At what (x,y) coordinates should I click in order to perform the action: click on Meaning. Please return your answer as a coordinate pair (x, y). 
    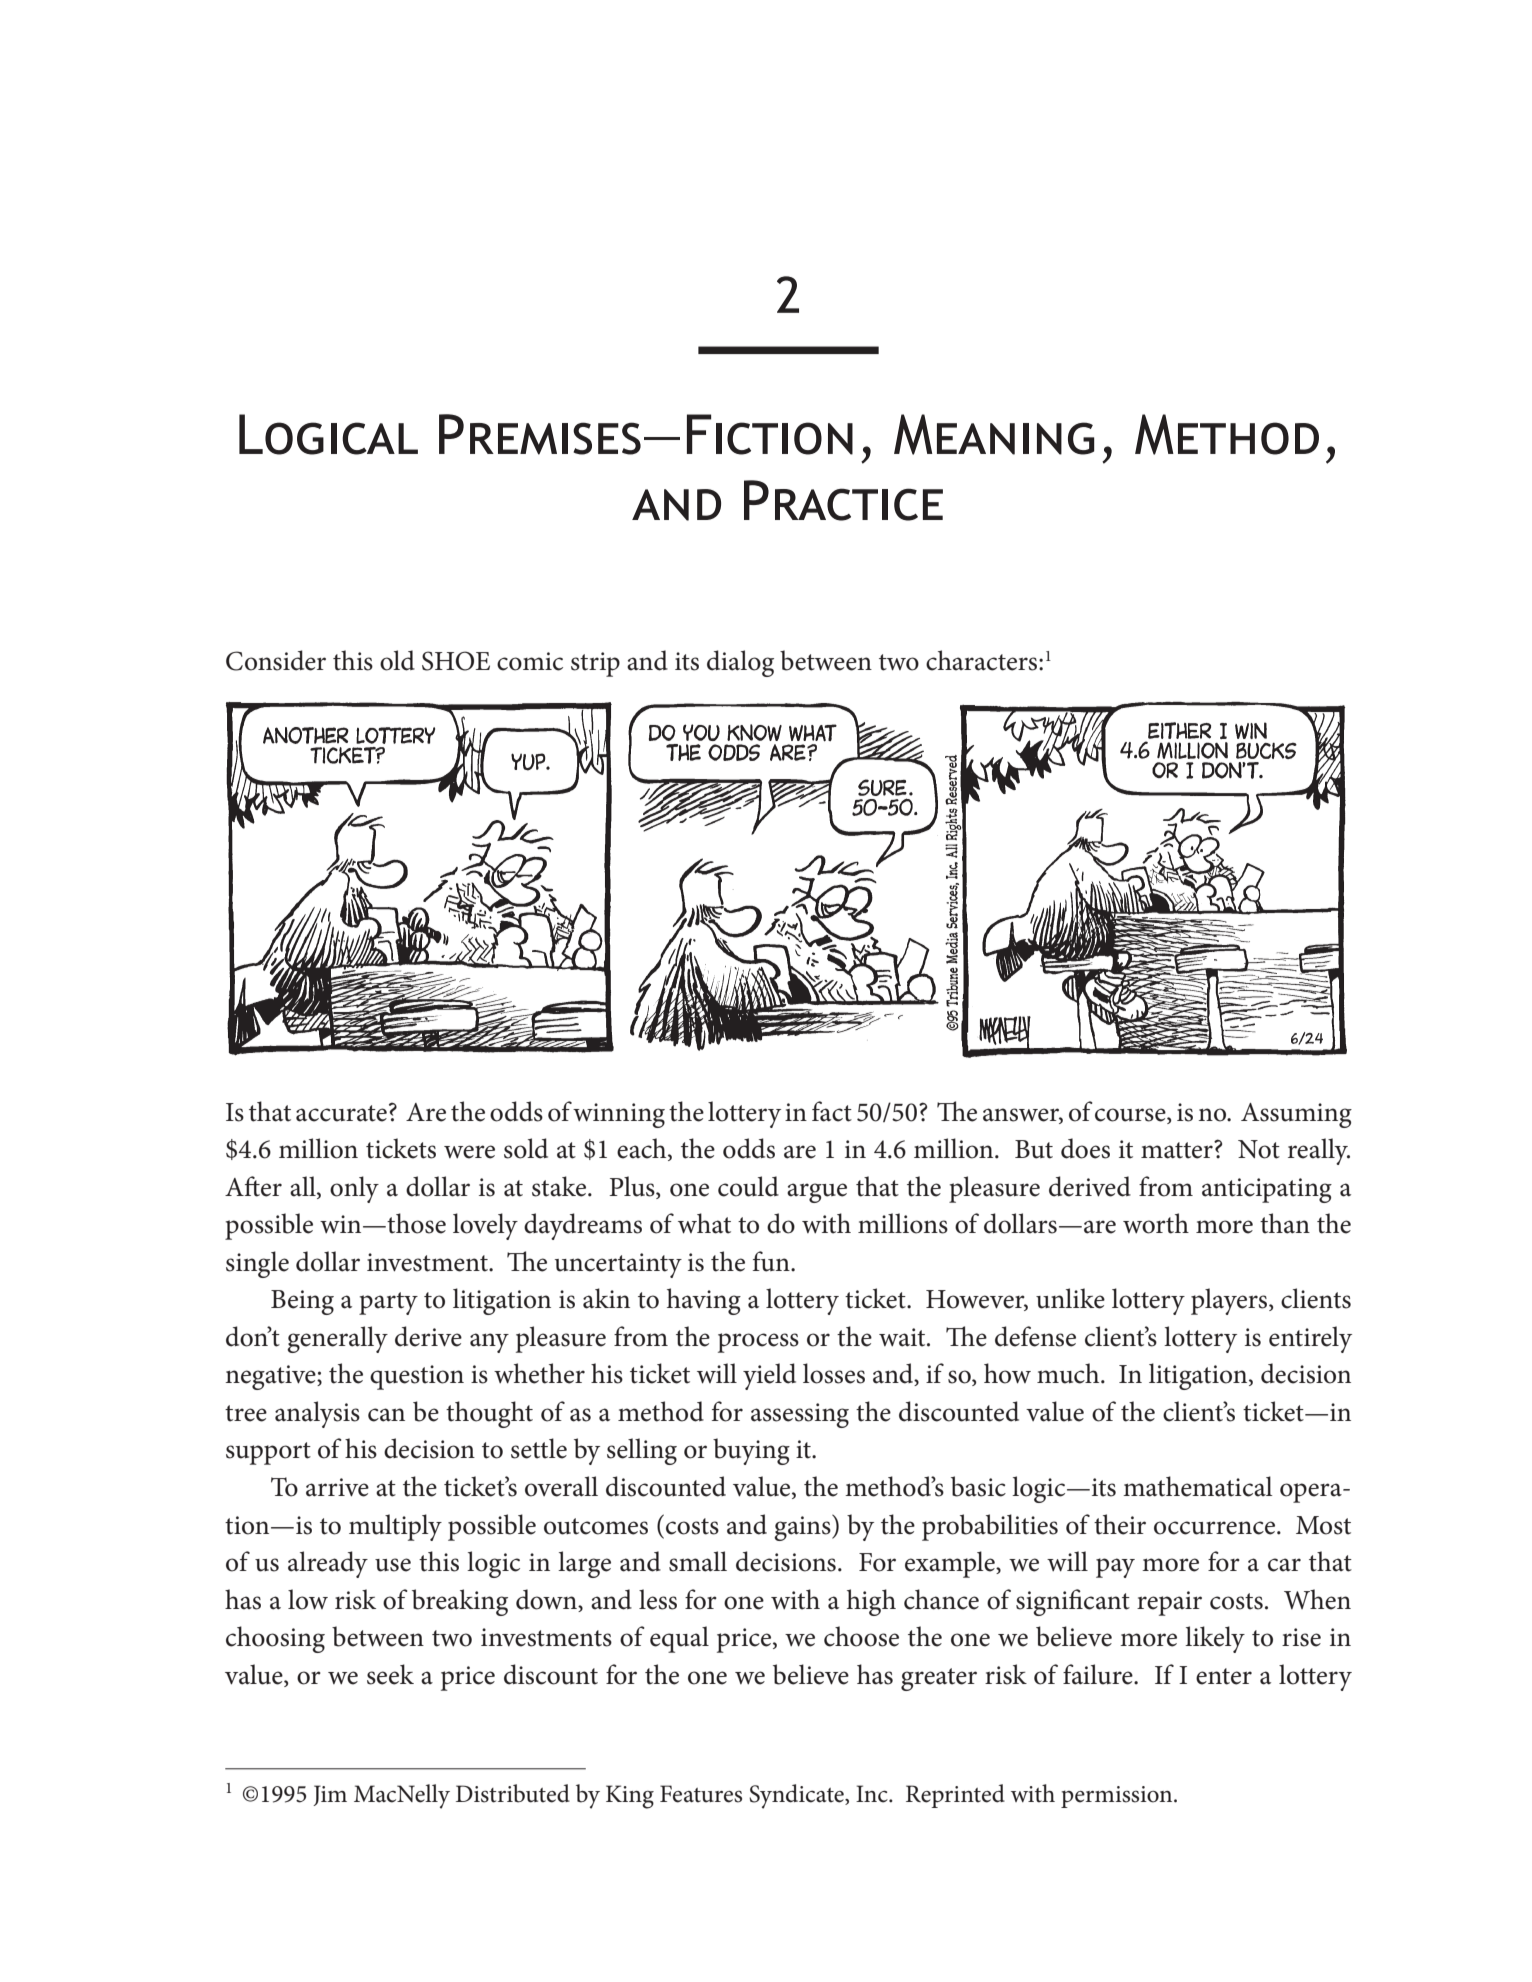
    Looking at the image, I should click on (994, 434).
